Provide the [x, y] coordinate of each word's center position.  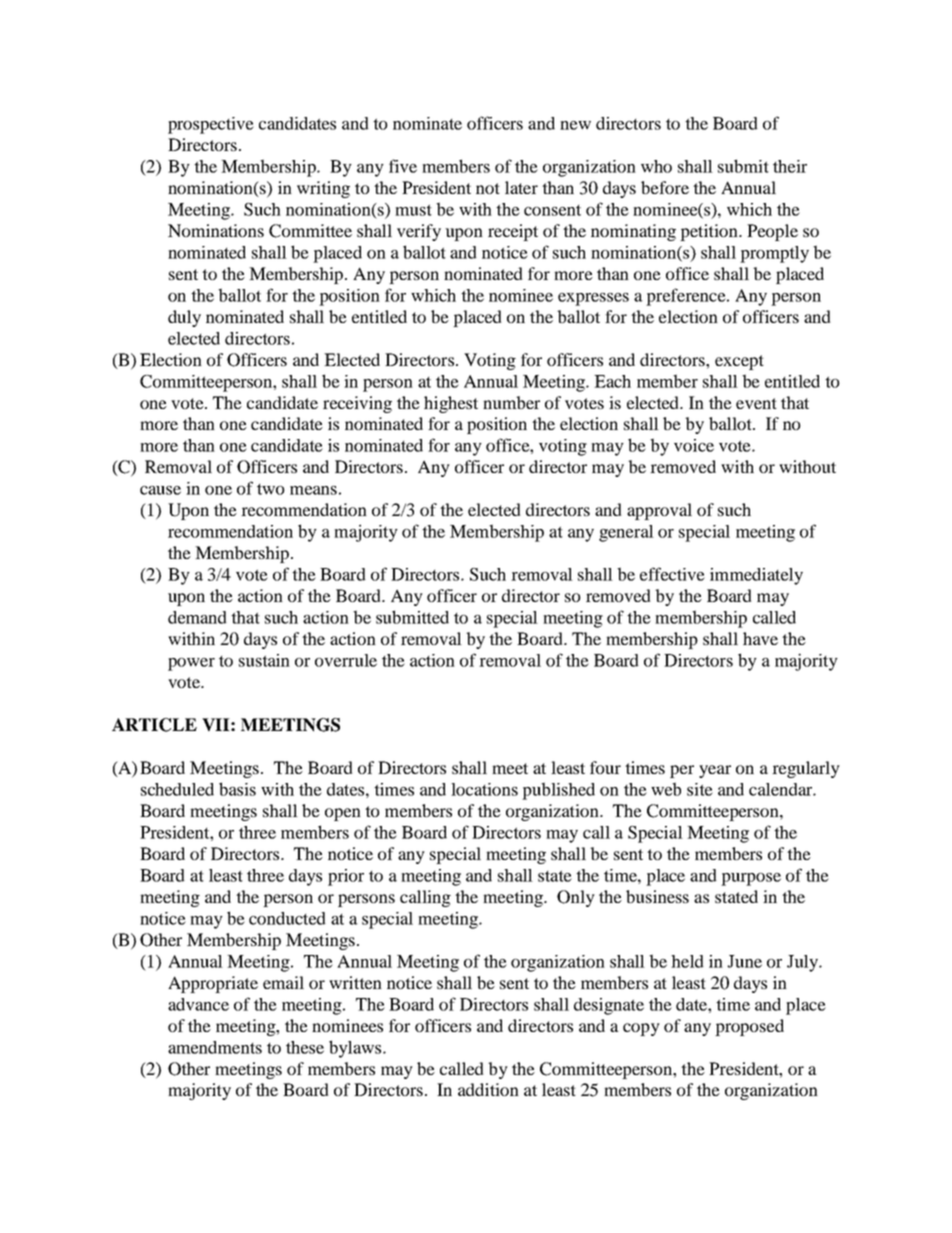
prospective [211, 125]
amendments [215, 1047]
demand [197, 617]
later [521, 187]
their [790, 166]
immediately [756, 576]
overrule [346, 660]
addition [488, 1089]
